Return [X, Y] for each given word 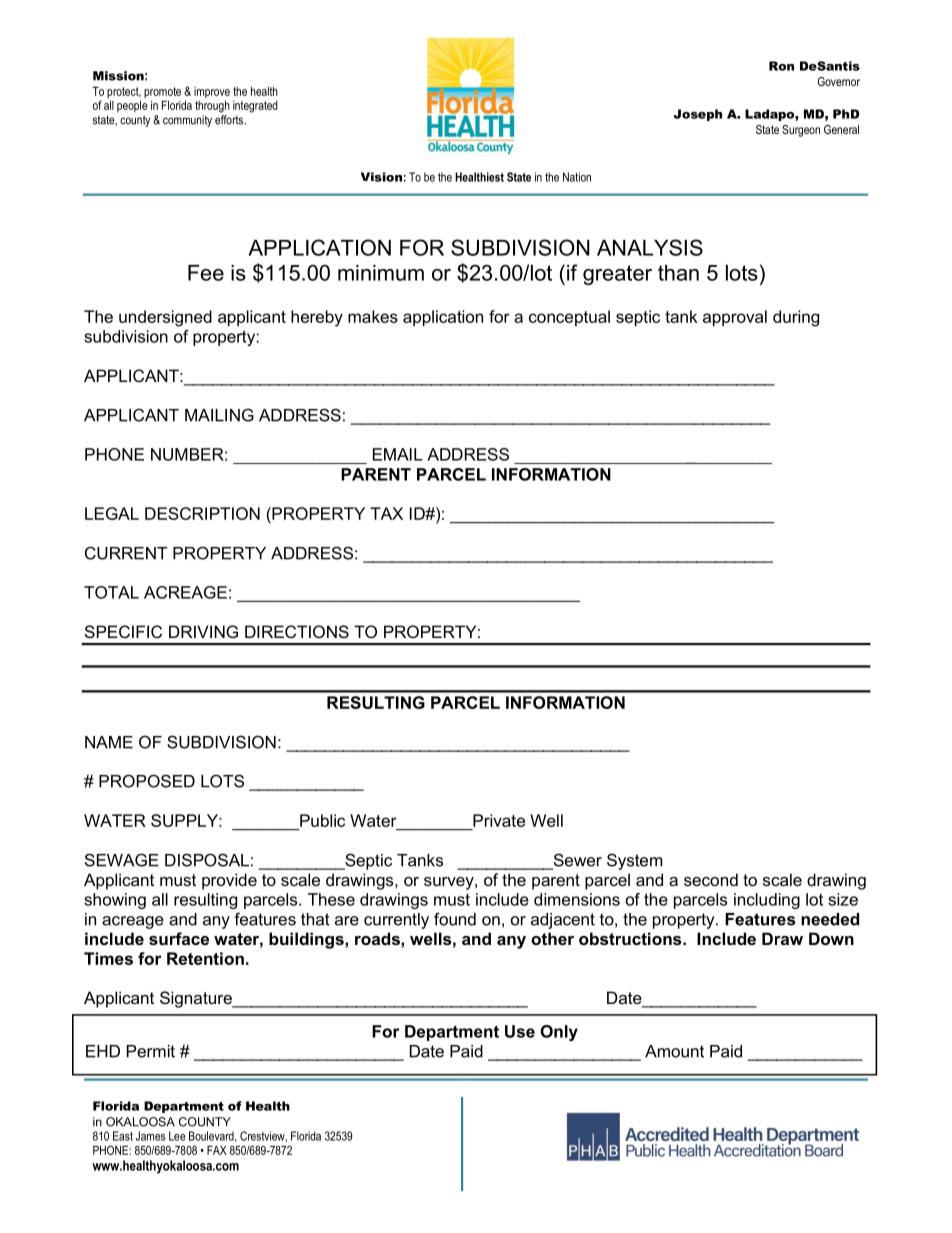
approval [735, 318]
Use [520, 1031]
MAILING [219, 415]
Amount [674, 1051]
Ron [781, 66]
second [711, 879]
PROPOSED [147, 781]
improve [212, 92]
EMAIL [397, 454]
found [455, 919]
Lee [177, 1136]
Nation [577, 177]
